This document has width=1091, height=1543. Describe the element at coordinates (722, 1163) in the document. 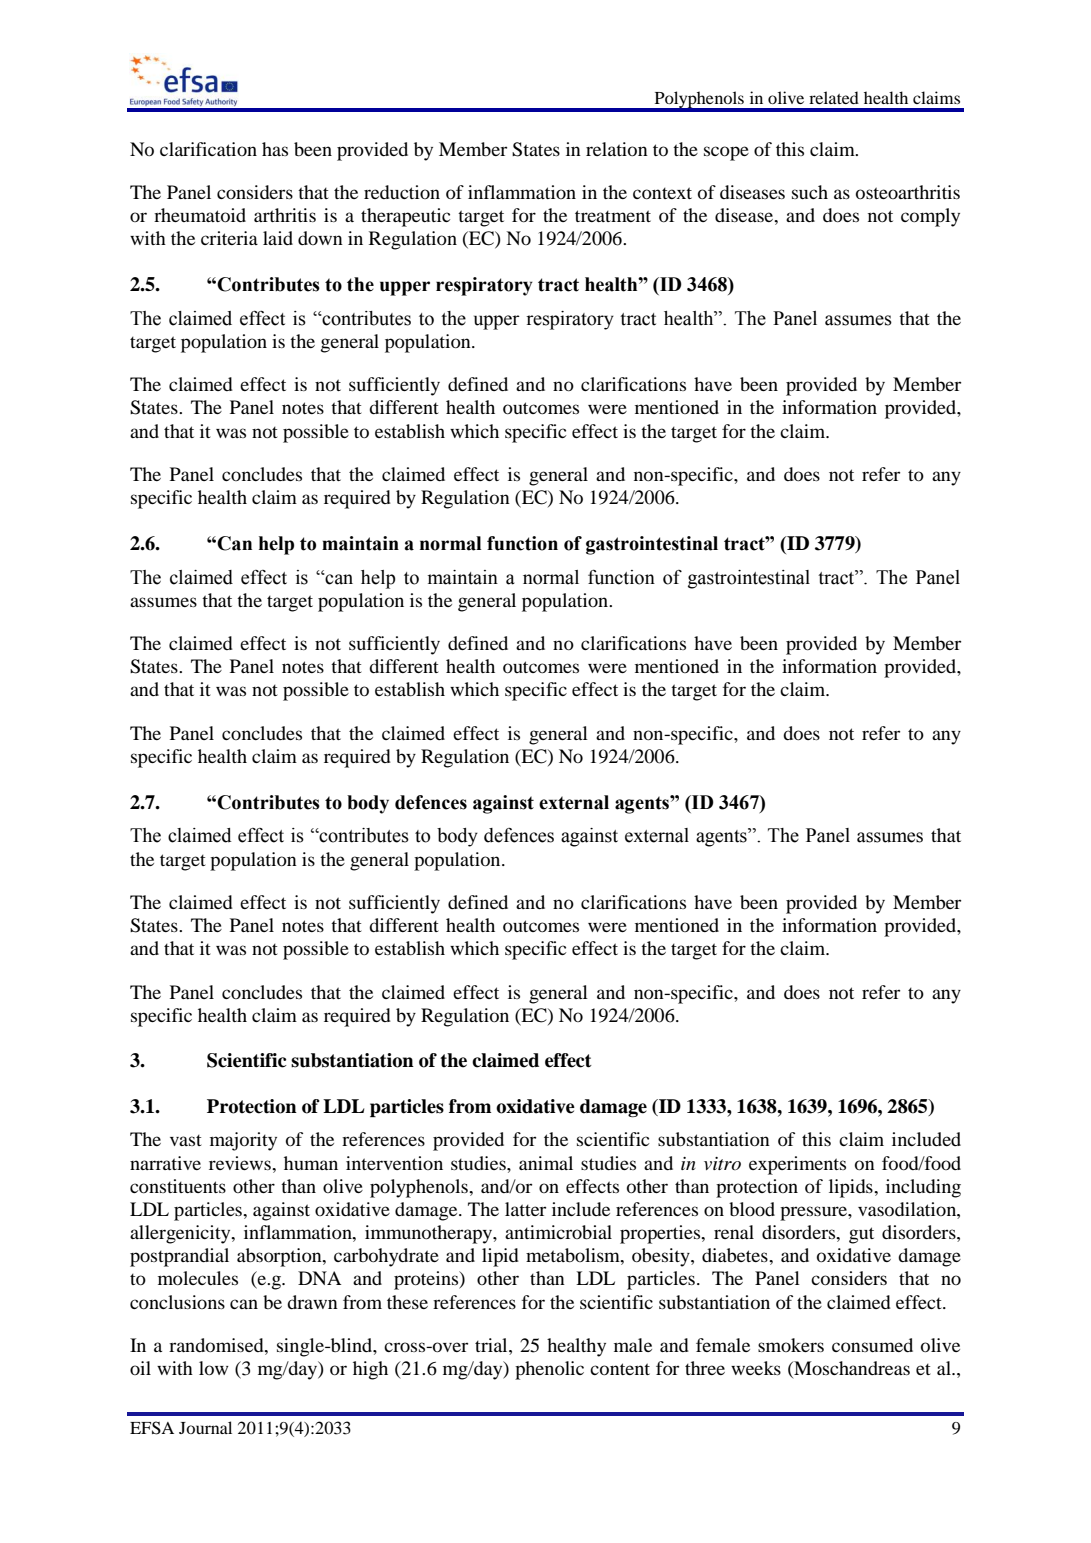

I see `vitro` at that location.
